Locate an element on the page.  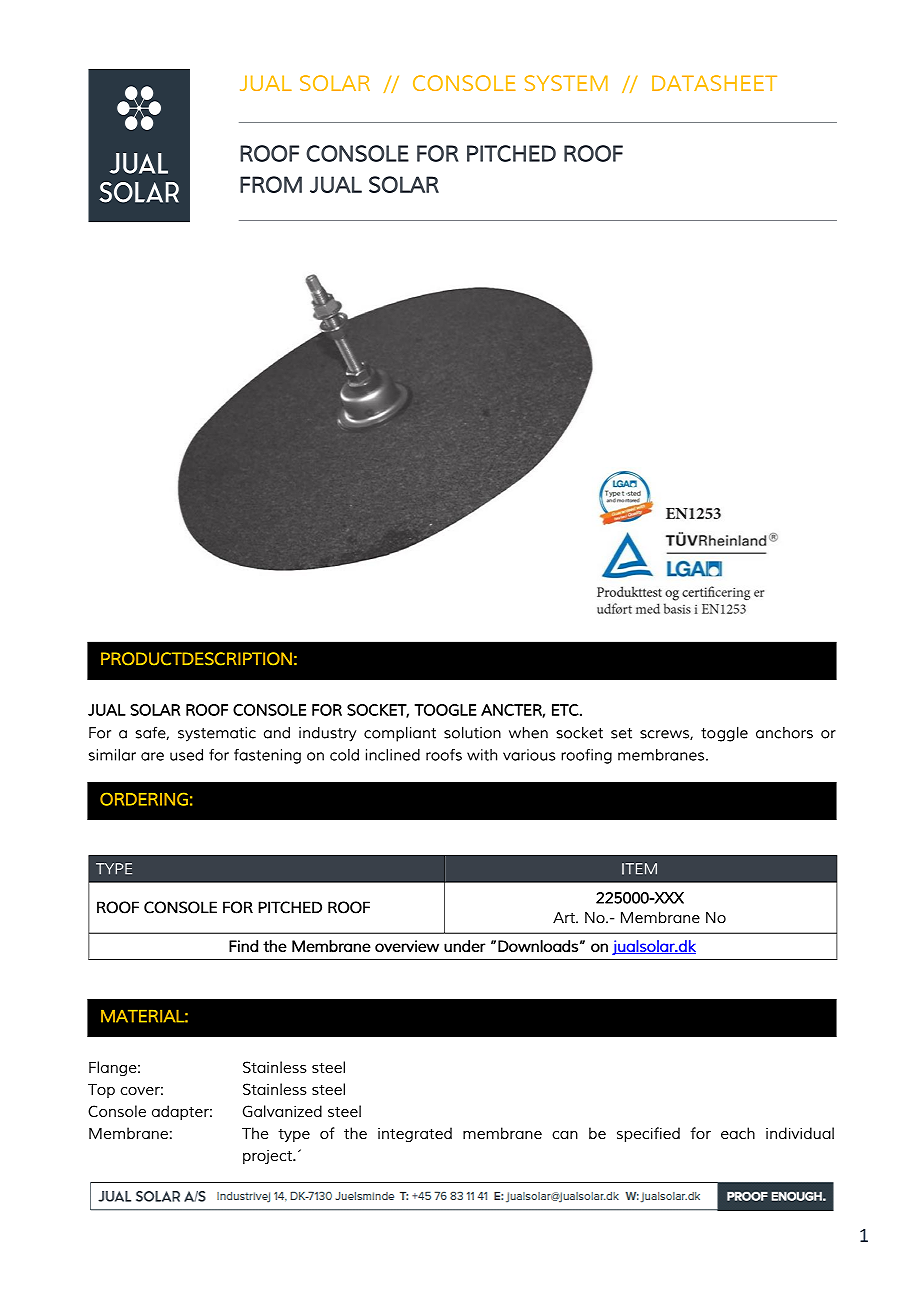
solution is located at coordinates (472, 732).
